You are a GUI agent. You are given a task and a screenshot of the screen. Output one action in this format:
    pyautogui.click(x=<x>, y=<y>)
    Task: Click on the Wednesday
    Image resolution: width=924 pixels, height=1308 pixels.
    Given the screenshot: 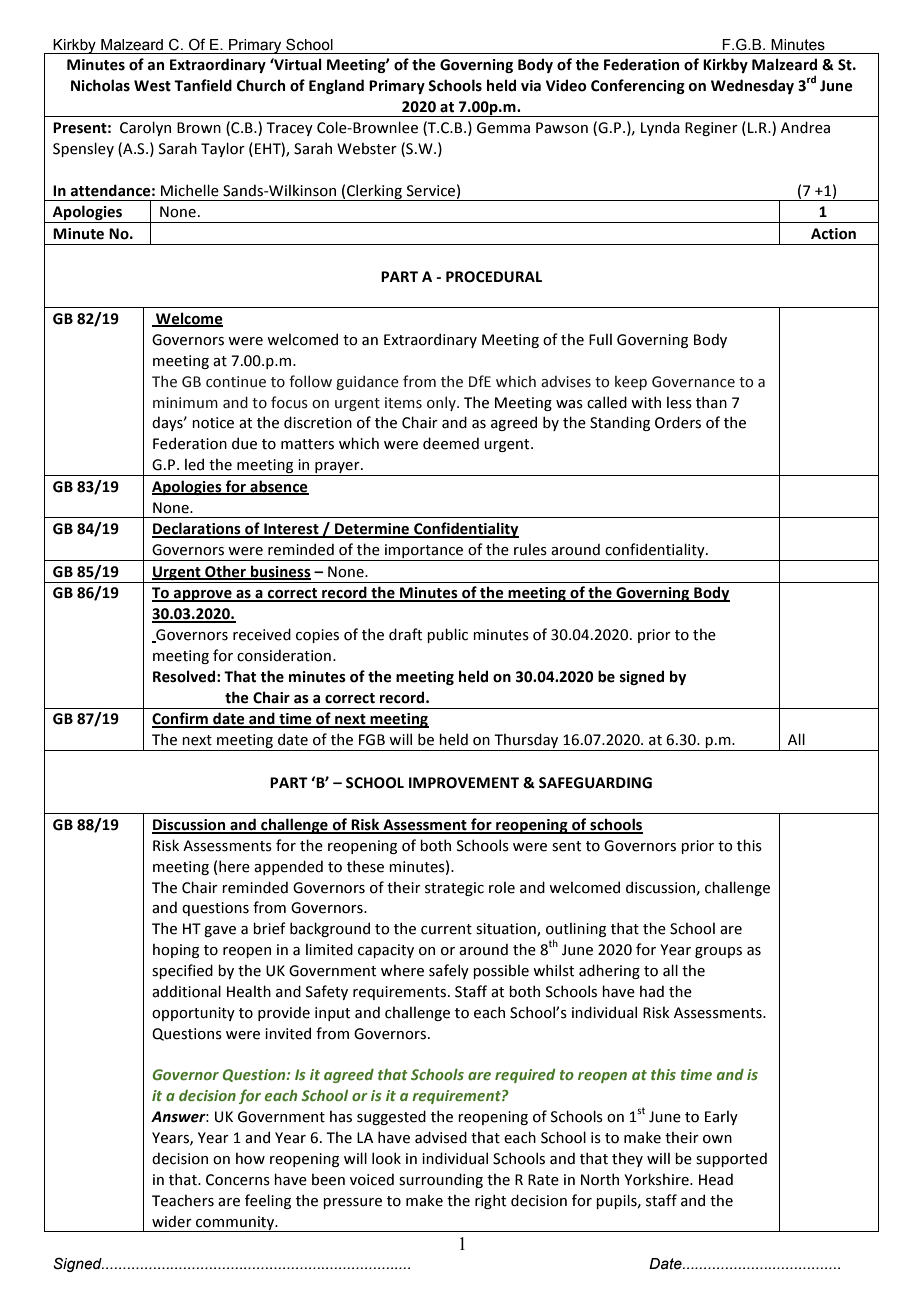 What is the action you would take?
    pyautogui.click(x=752, y=86)
